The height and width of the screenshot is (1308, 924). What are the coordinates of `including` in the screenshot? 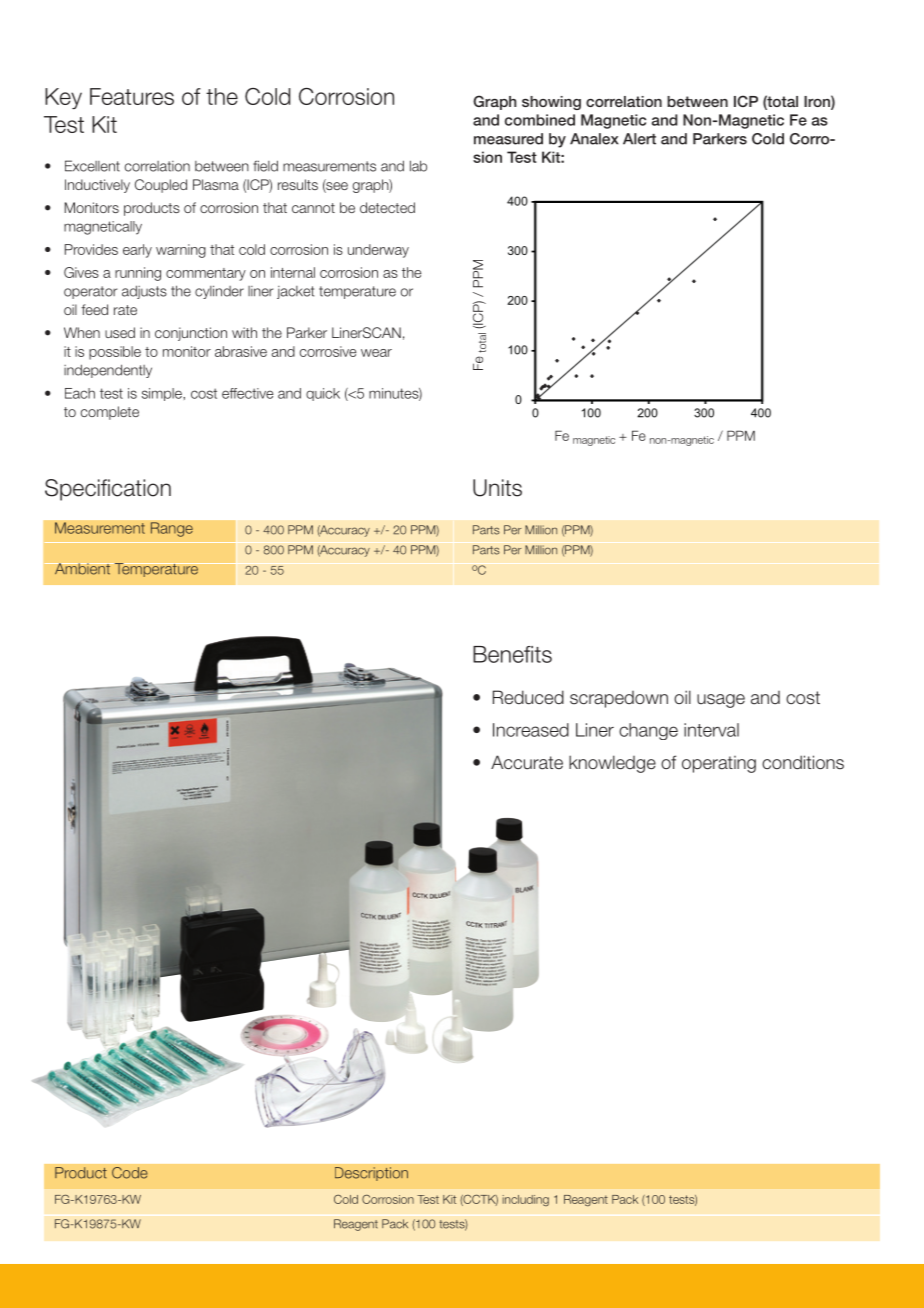 It's located at (526, 1200).
